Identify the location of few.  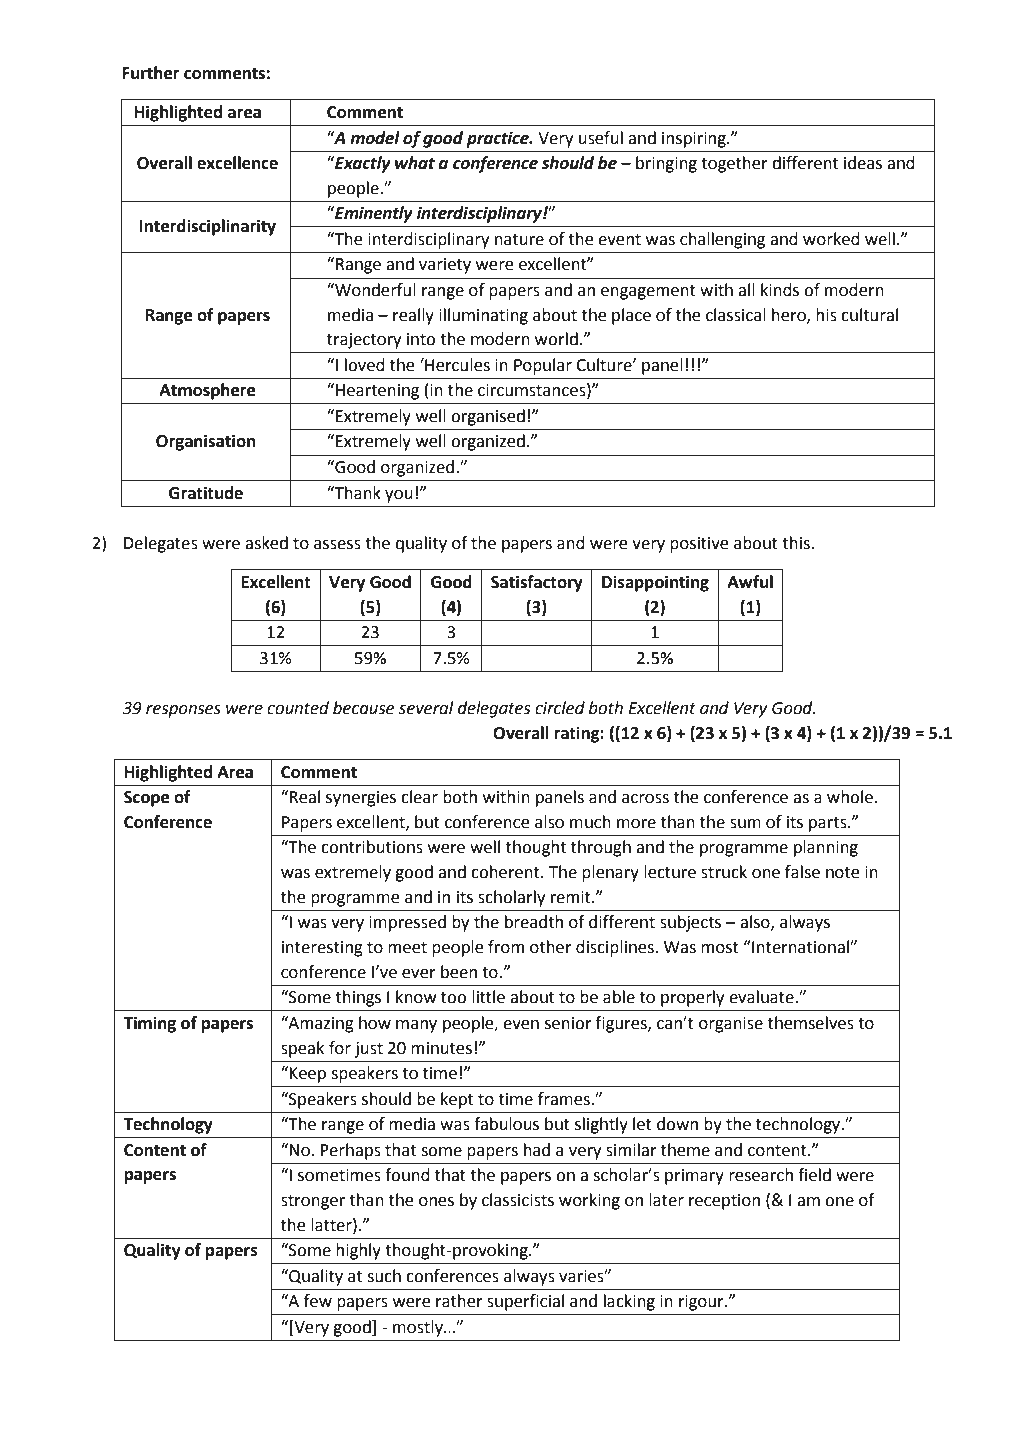
(318, 1301).
